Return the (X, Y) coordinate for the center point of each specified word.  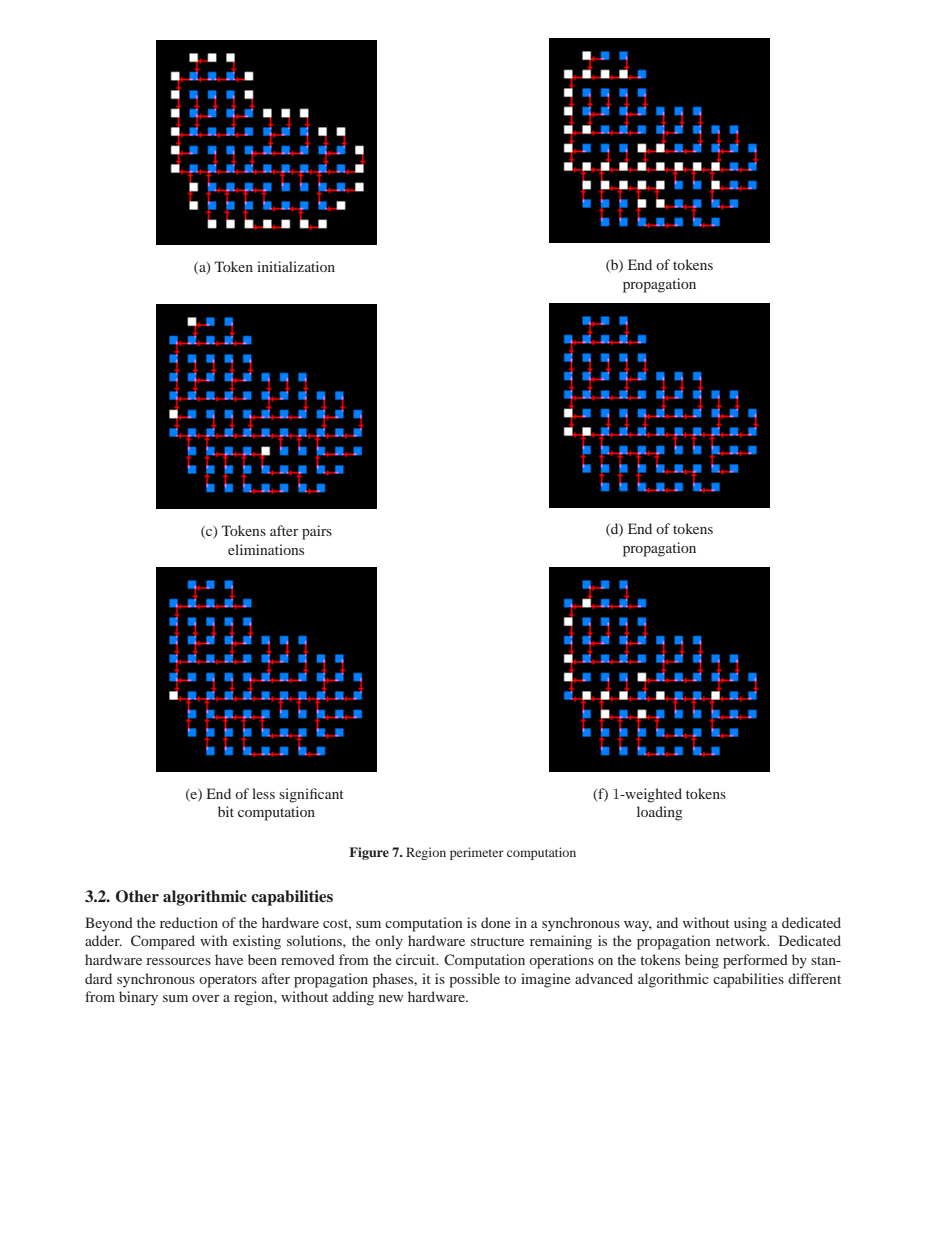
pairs (317, 532)
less (263, 793)
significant (311, 795)
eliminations (266, 549)
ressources (178, 961)
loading (660, 813)
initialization (296, 266)
